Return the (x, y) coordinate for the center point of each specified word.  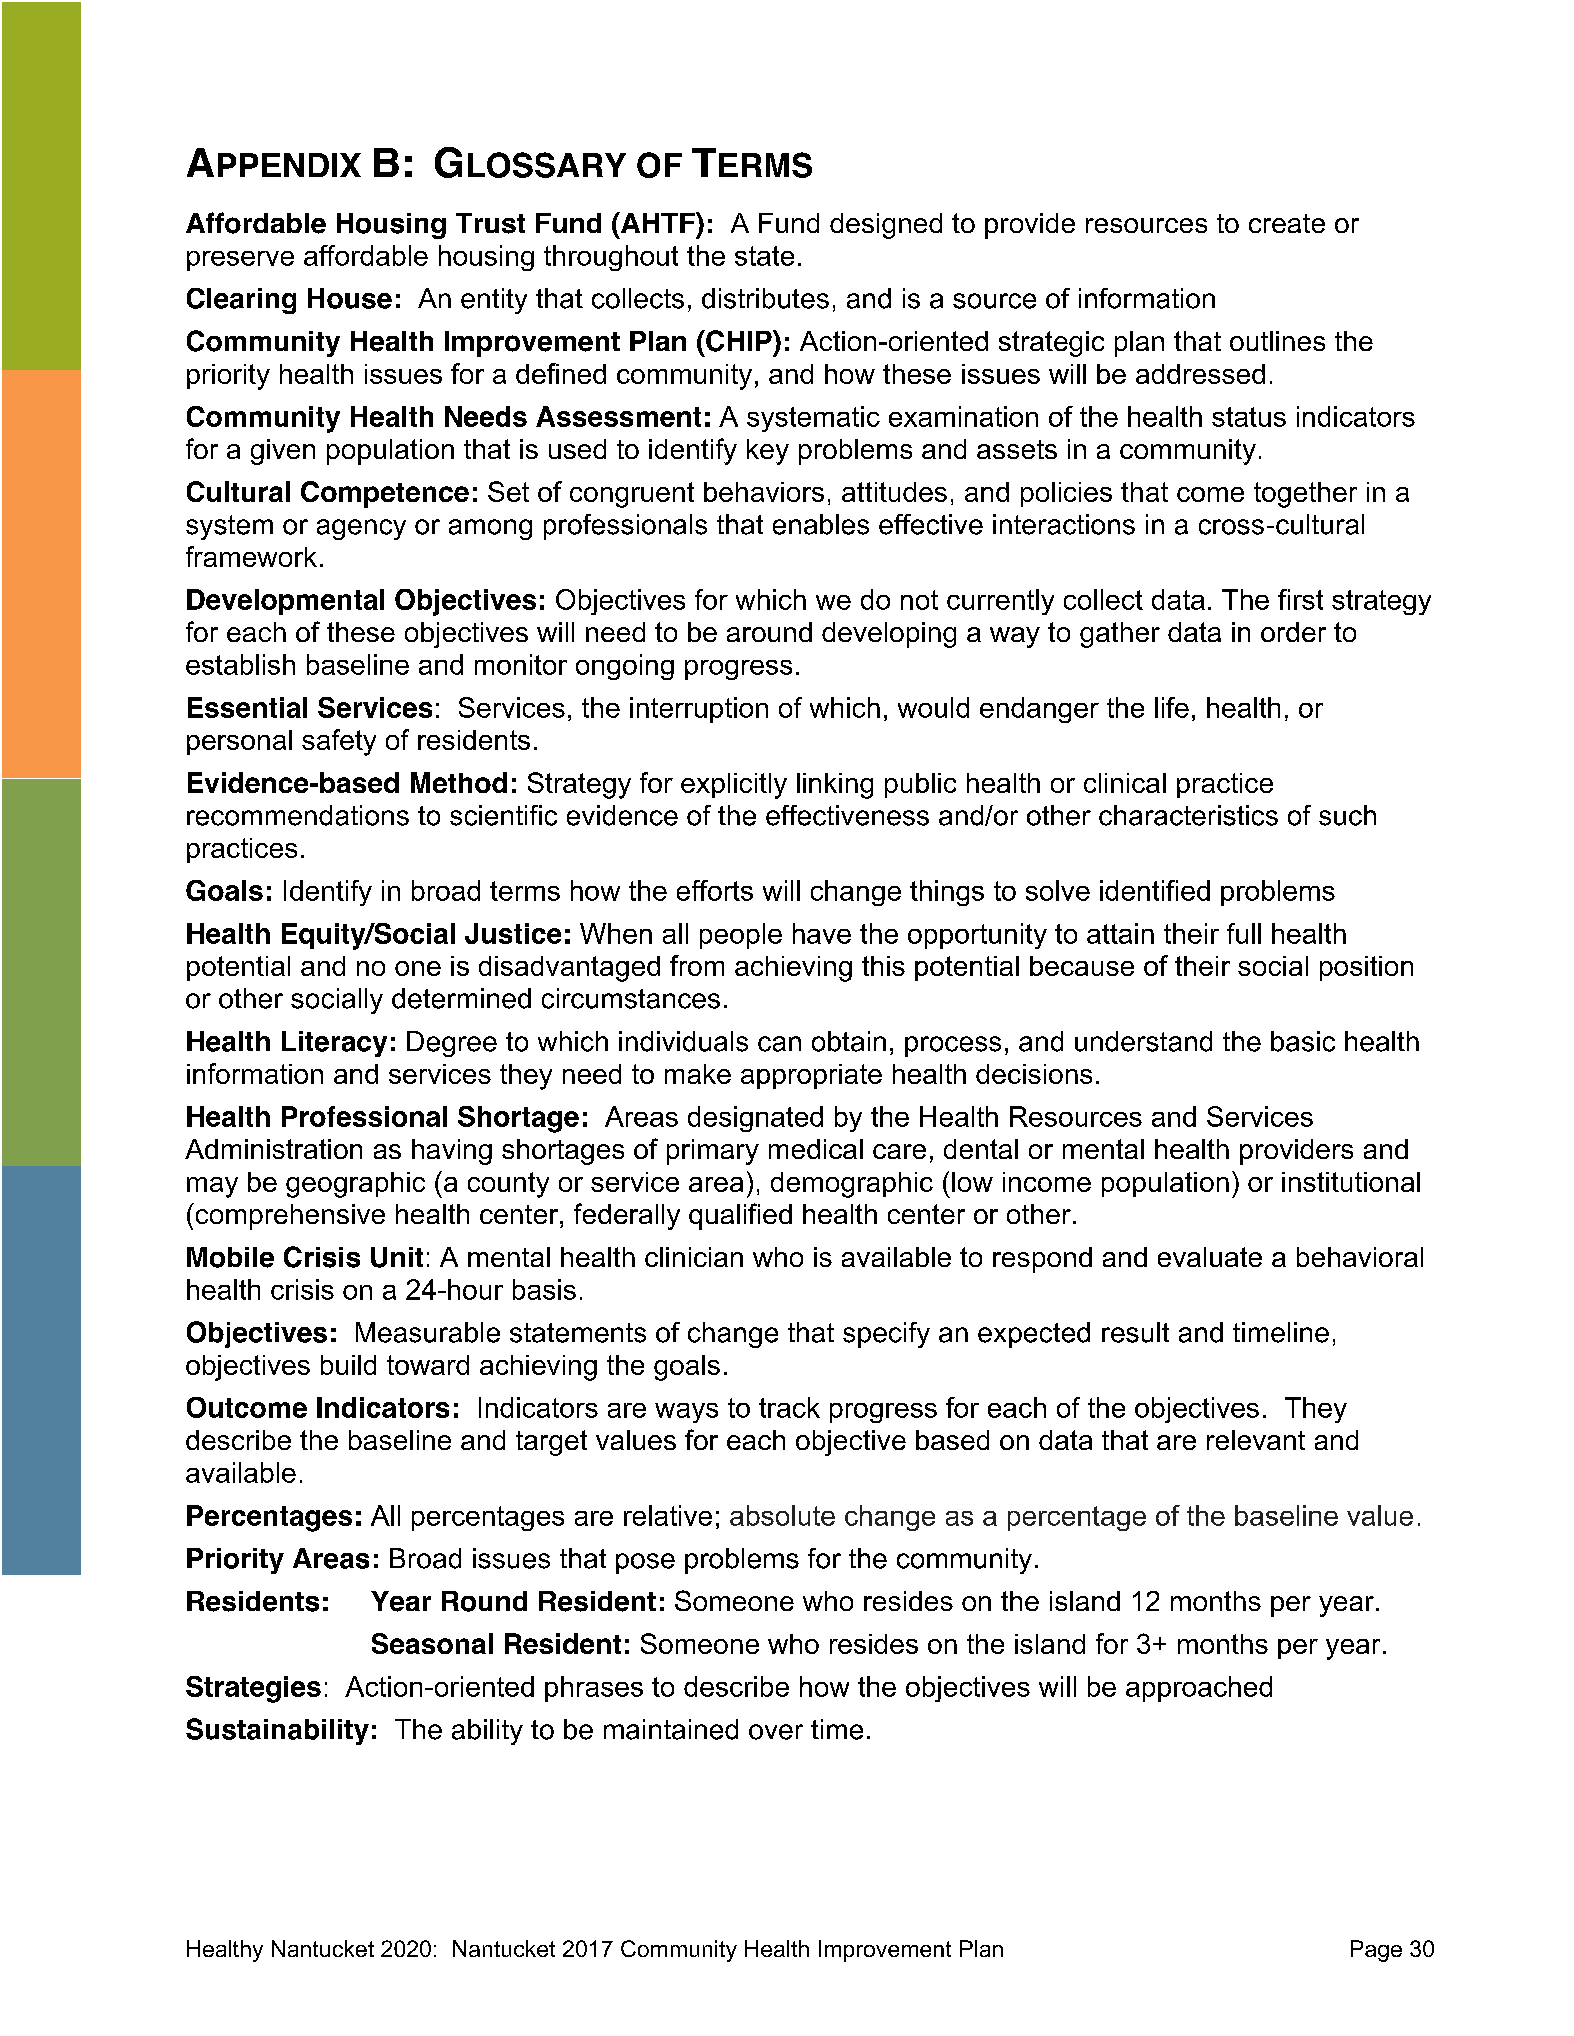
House (350, 298)
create (1287, 223)
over (776, 1732)
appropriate (811, 1076)
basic (1303, 1041)
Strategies (253, 1689)
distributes (765, 298)
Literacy (334, 1044)
